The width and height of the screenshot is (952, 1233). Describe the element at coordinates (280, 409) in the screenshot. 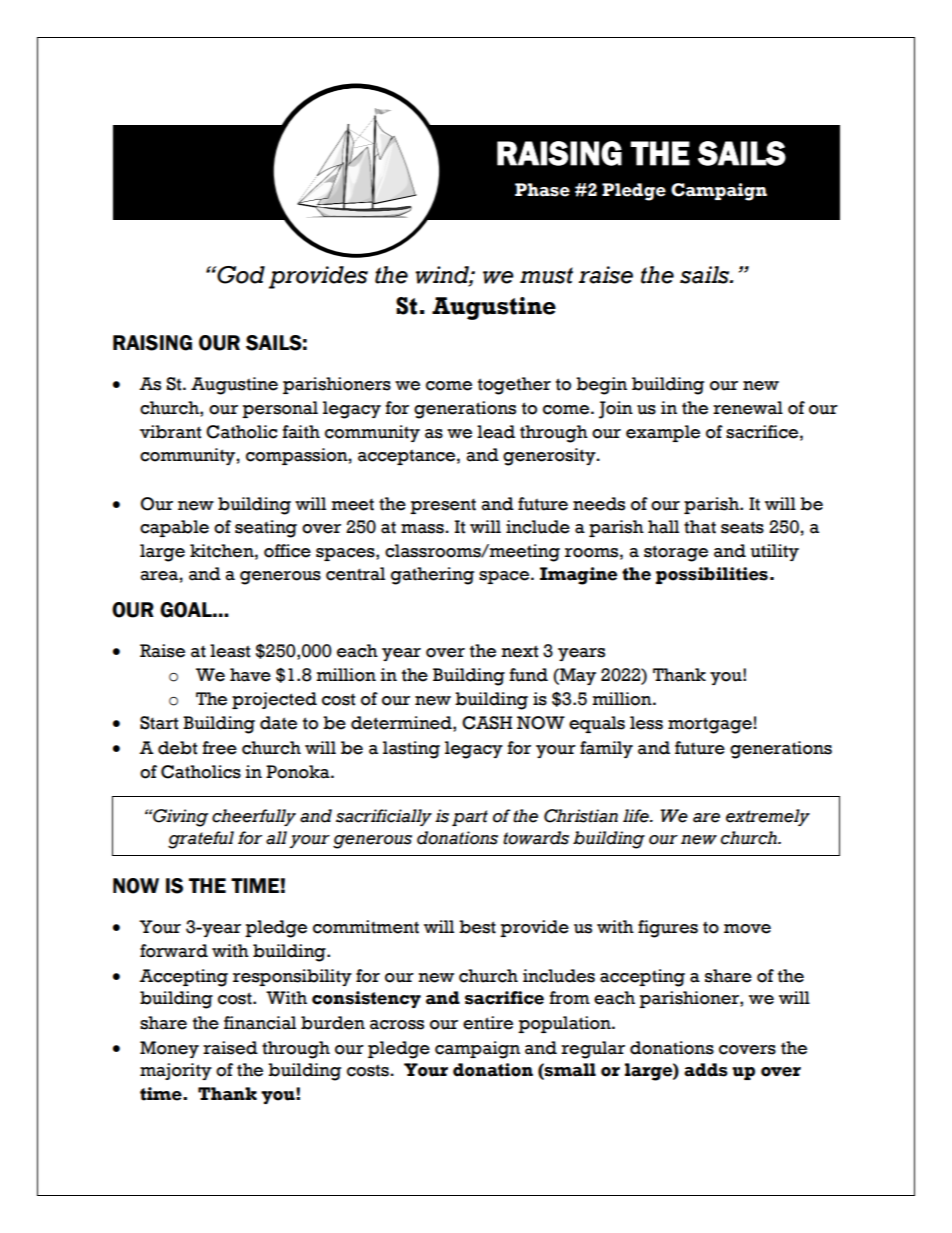

I see `personal` at that location.
